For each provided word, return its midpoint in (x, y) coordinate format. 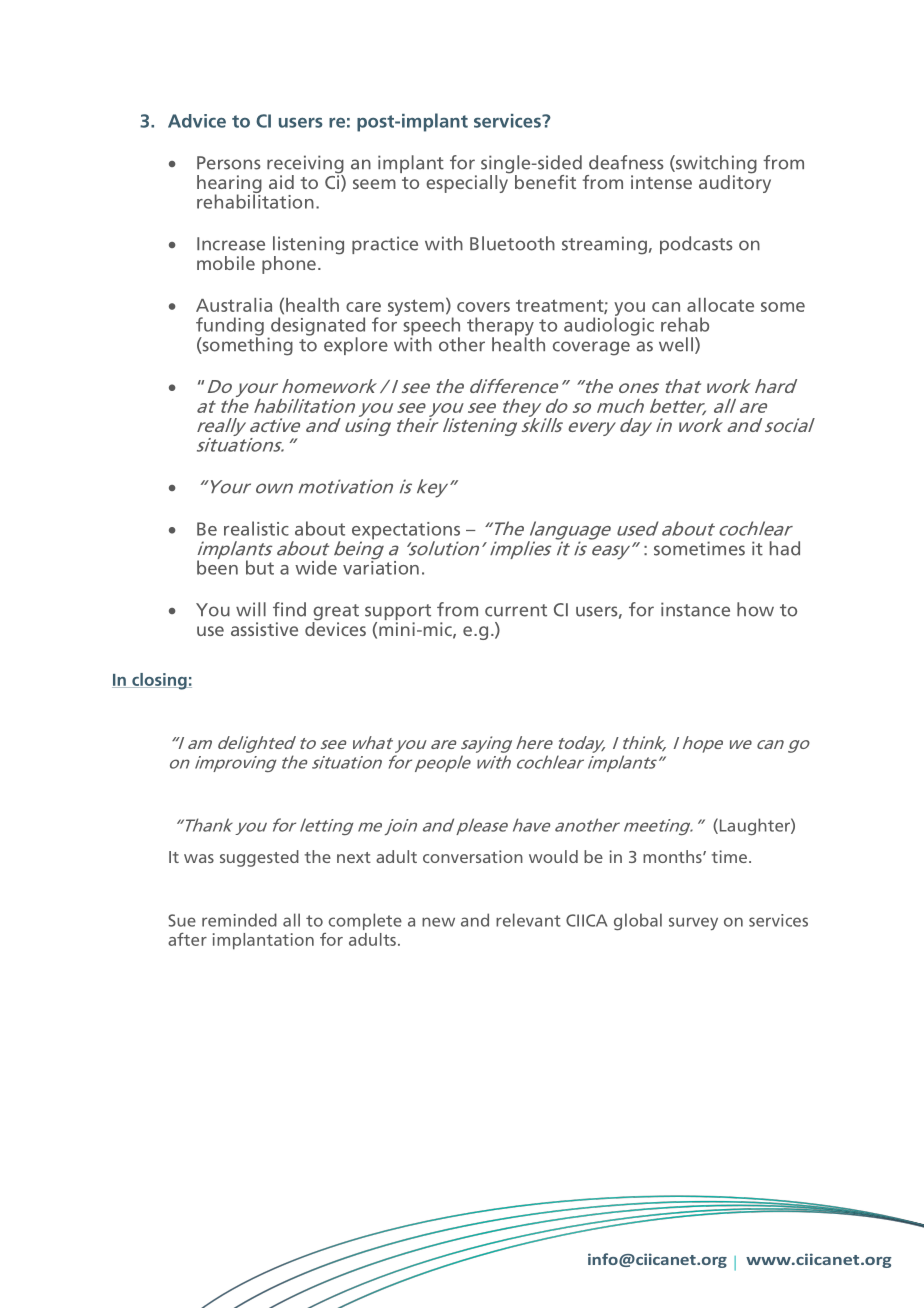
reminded (239, 920)
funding (230, 327)
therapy (500, 327)
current (516, 610)
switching (715, 165)
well (676, 344)
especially (468, 183)
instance (695, 609)
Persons (229, 163)
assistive (264, 629)
